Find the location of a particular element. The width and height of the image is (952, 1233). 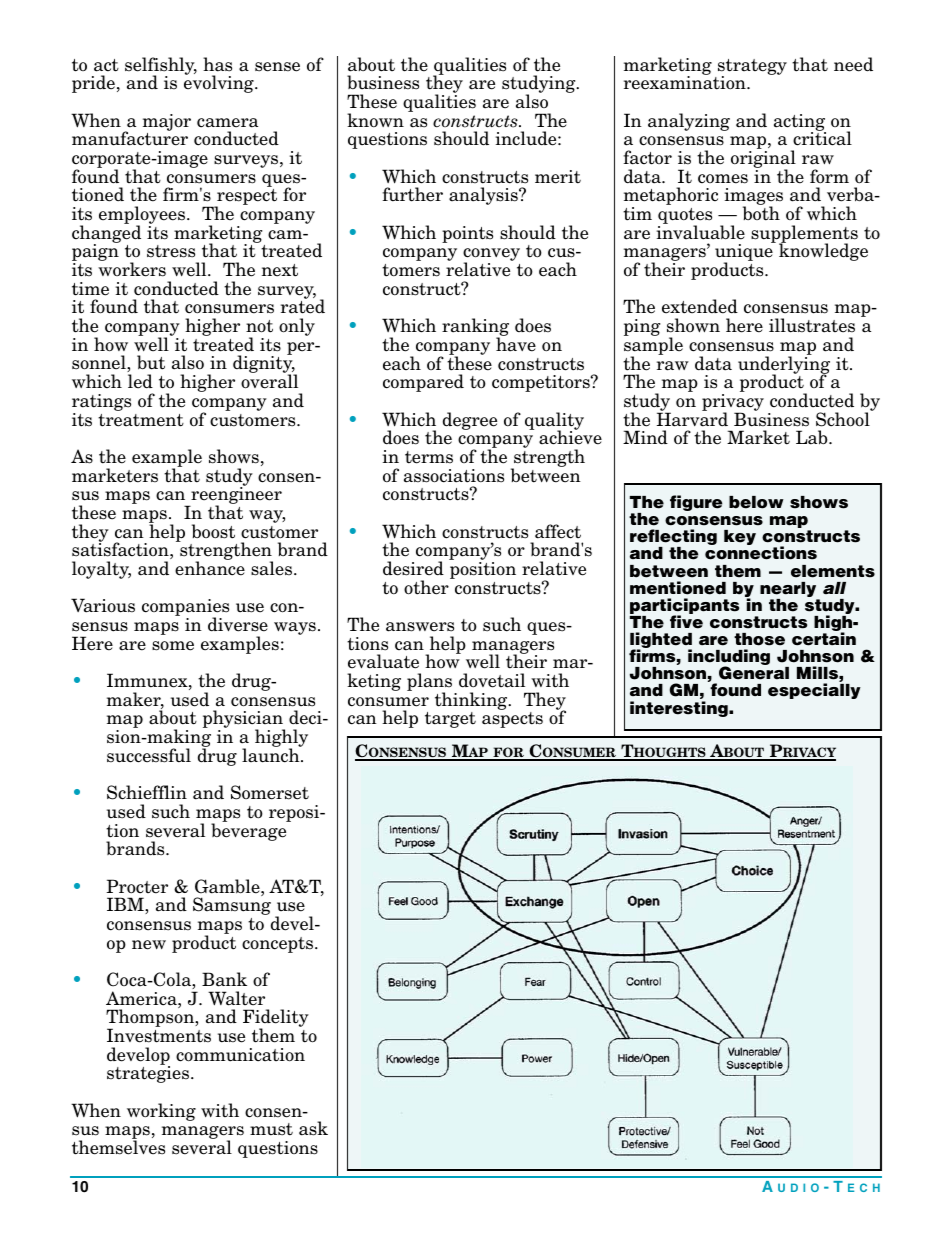

acting is located at coordinates (800, 123).
